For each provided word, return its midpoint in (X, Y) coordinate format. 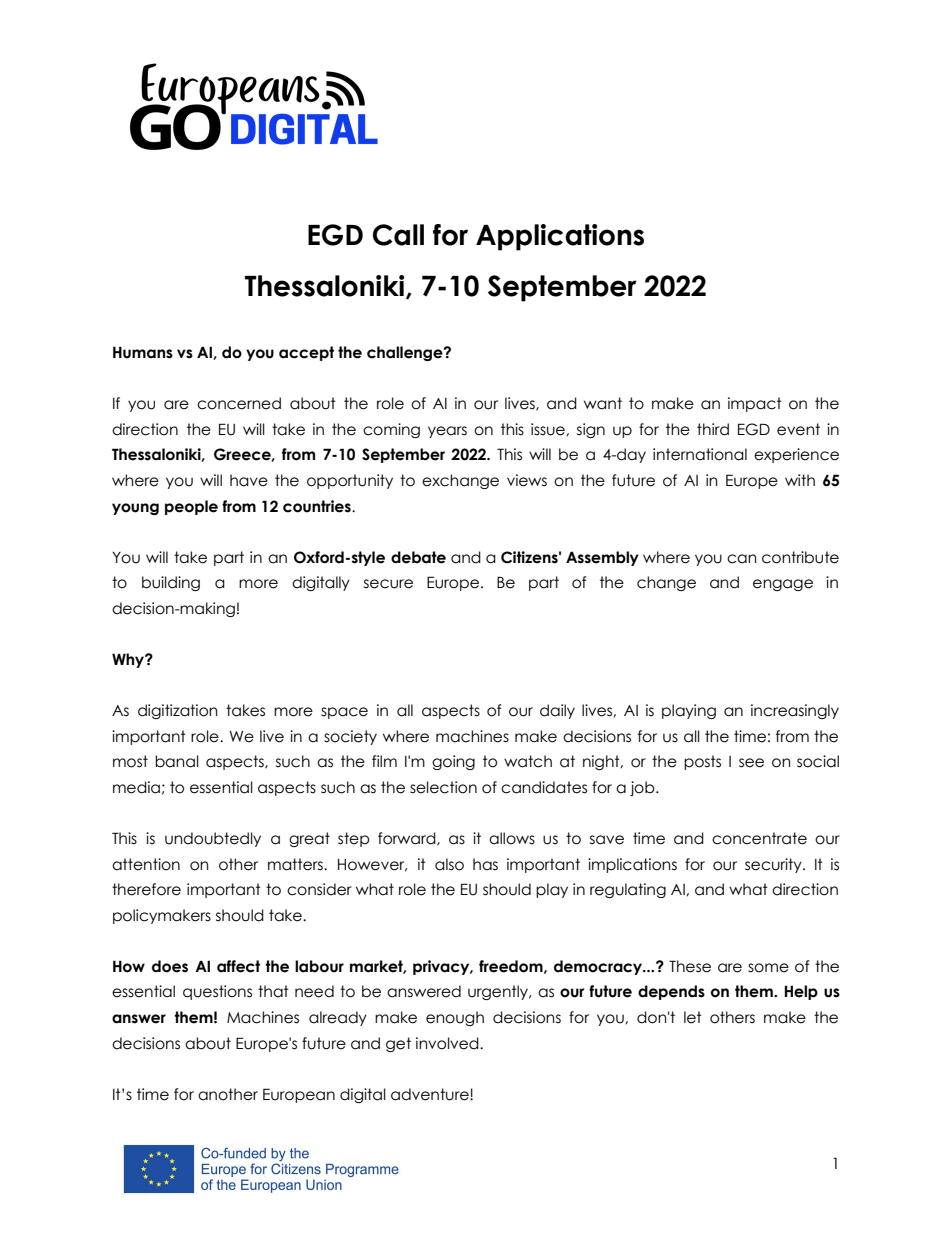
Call (398, 235)
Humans (143, 352)
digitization (177, 711)
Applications (560, 237)
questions (217, 992)
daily (557, 711)
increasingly (795, 711)
